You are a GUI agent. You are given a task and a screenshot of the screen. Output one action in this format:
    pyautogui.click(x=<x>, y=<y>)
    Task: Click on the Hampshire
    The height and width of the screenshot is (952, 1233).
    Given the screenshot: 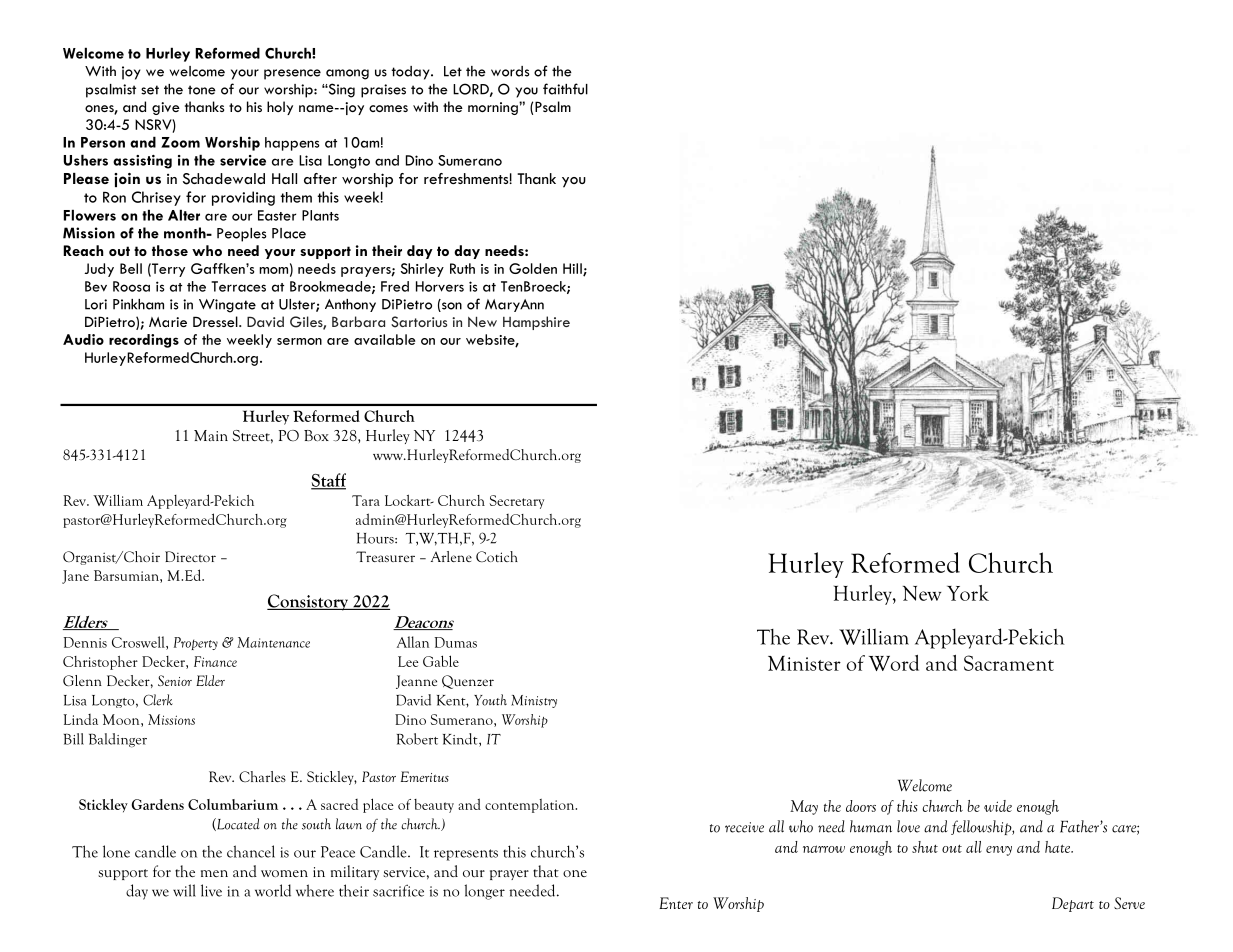 What is the action you would take?
    pyautogui.click(x=536, y=323)
